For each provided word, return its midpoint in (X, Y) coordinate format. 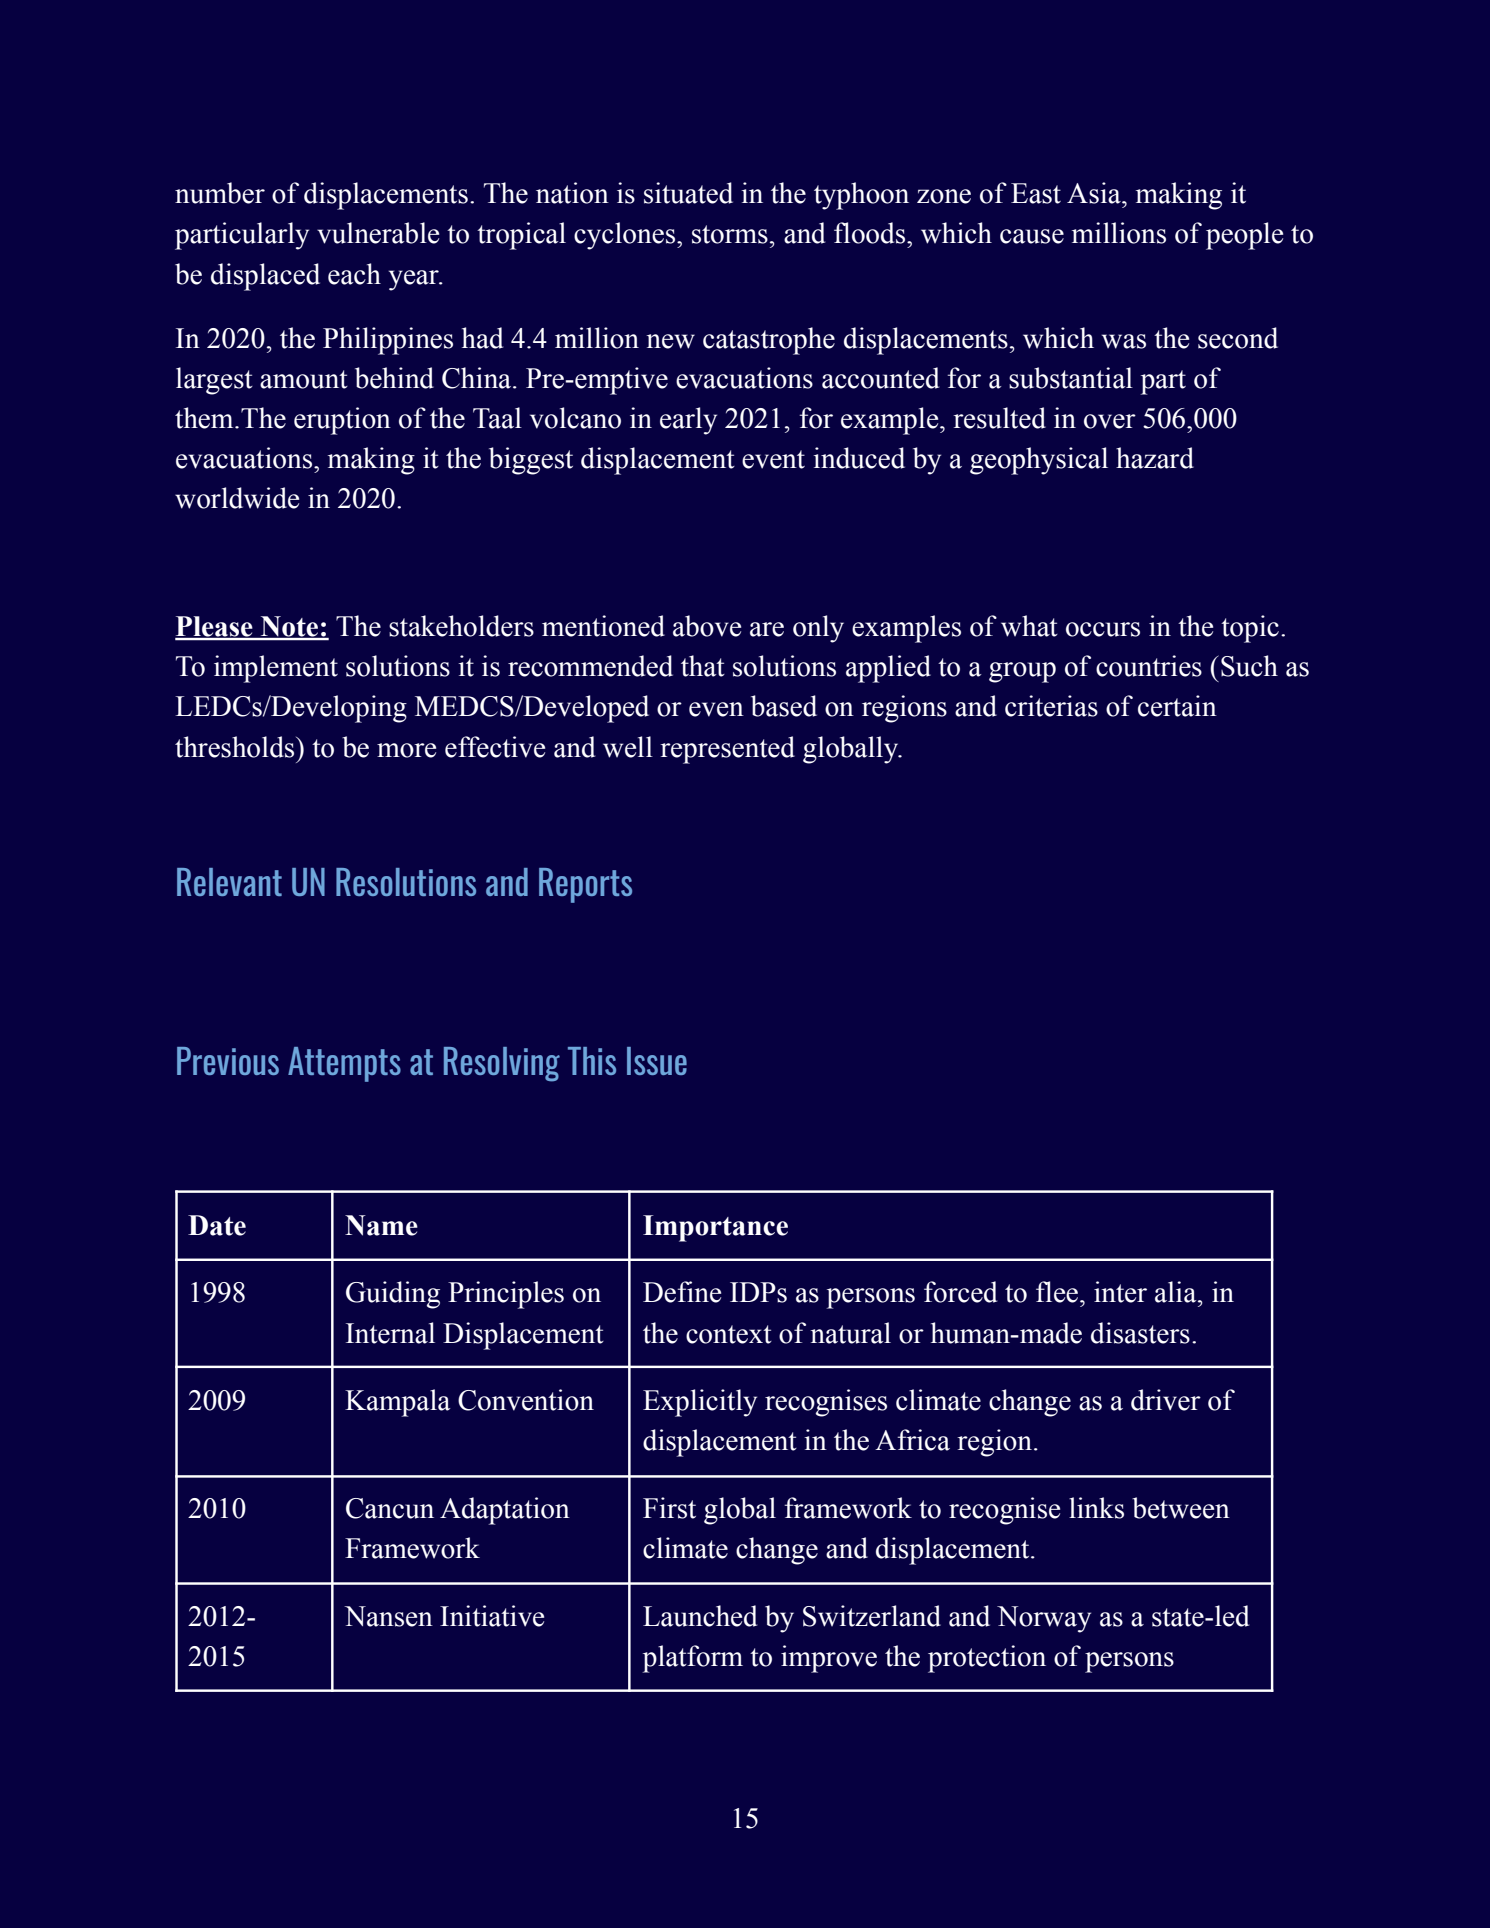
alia (1177, 1292)
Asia (1095, 193)
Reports (585, 885)
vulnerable (378, 233)
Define (682, 1292)
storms (730, 234)
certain (1177, 706)
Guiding (393, 1295)
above (707, 626)
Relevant (229, 882)
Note (289, 627)
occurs (1103, 629)
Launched (700, 1616)
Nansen (388, 1616)
